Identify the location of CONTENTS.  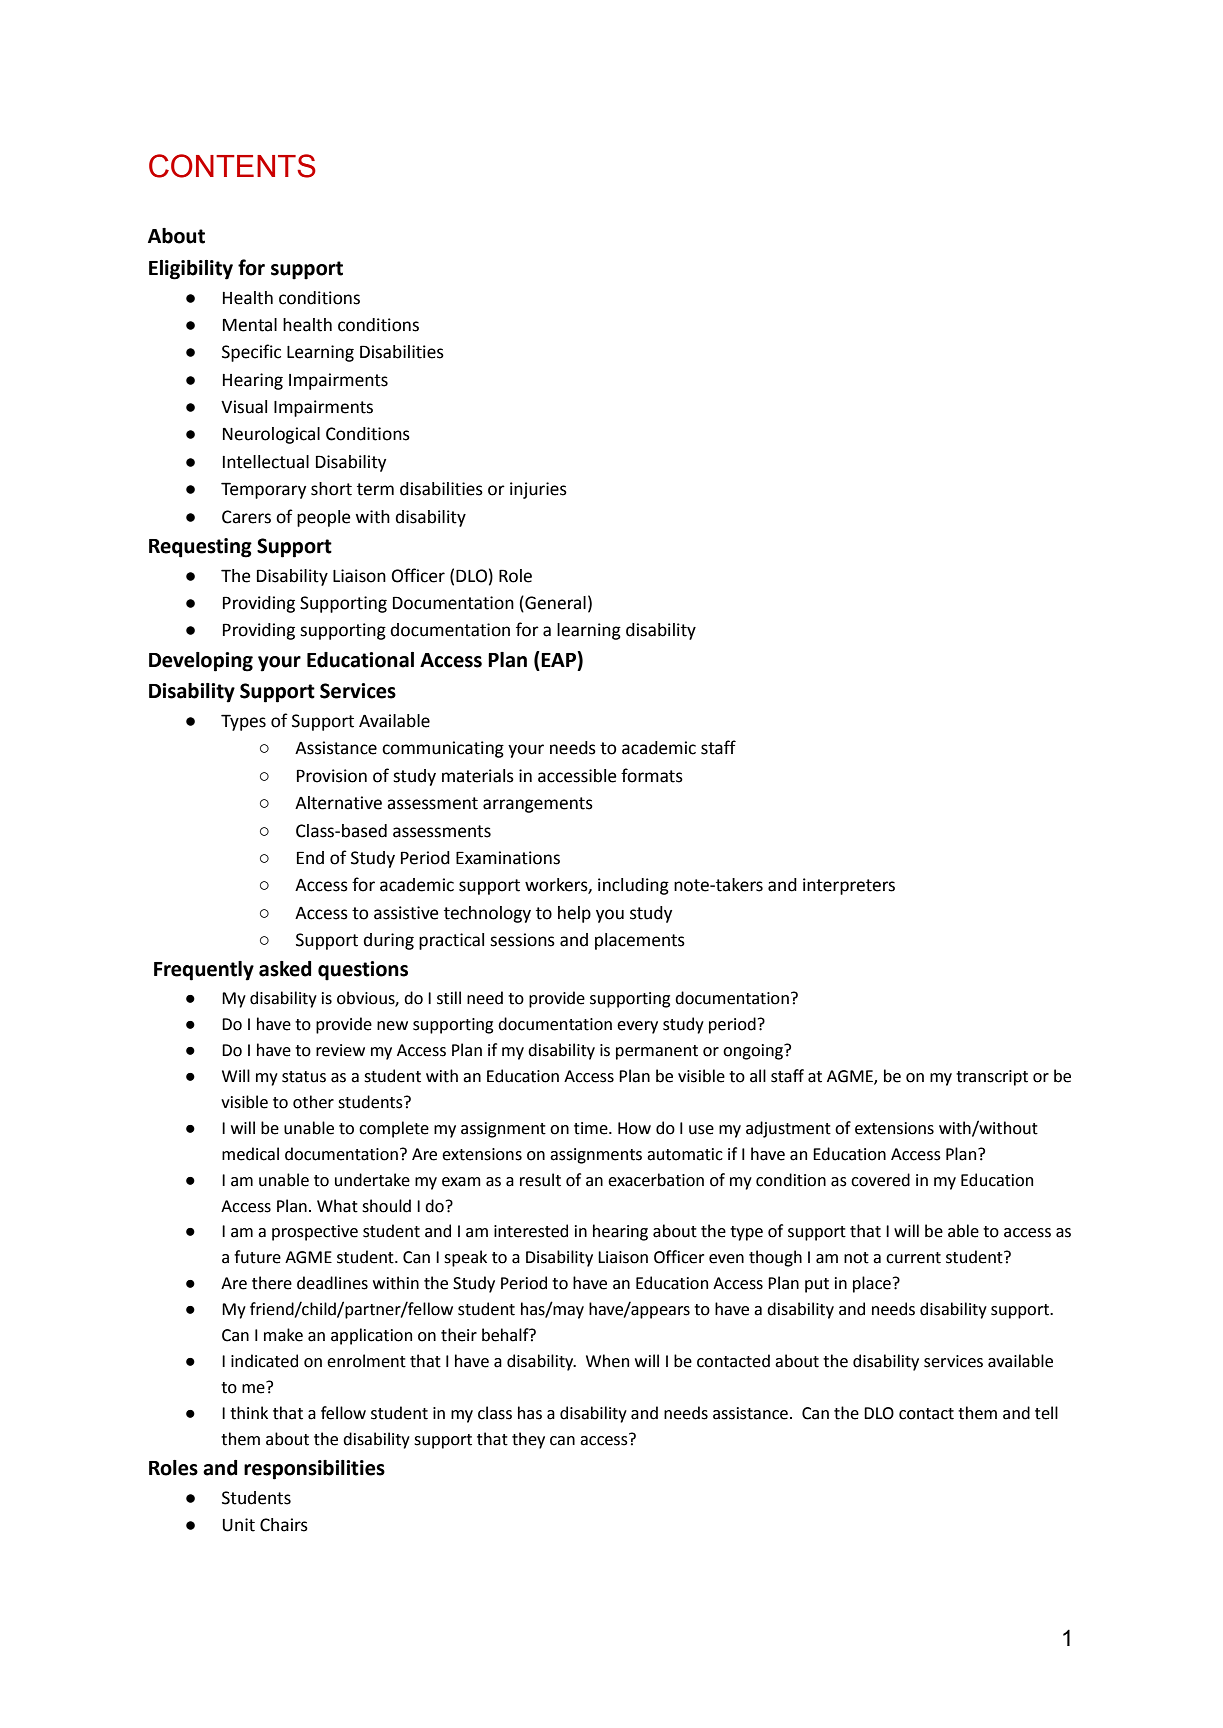
(232, 166).
